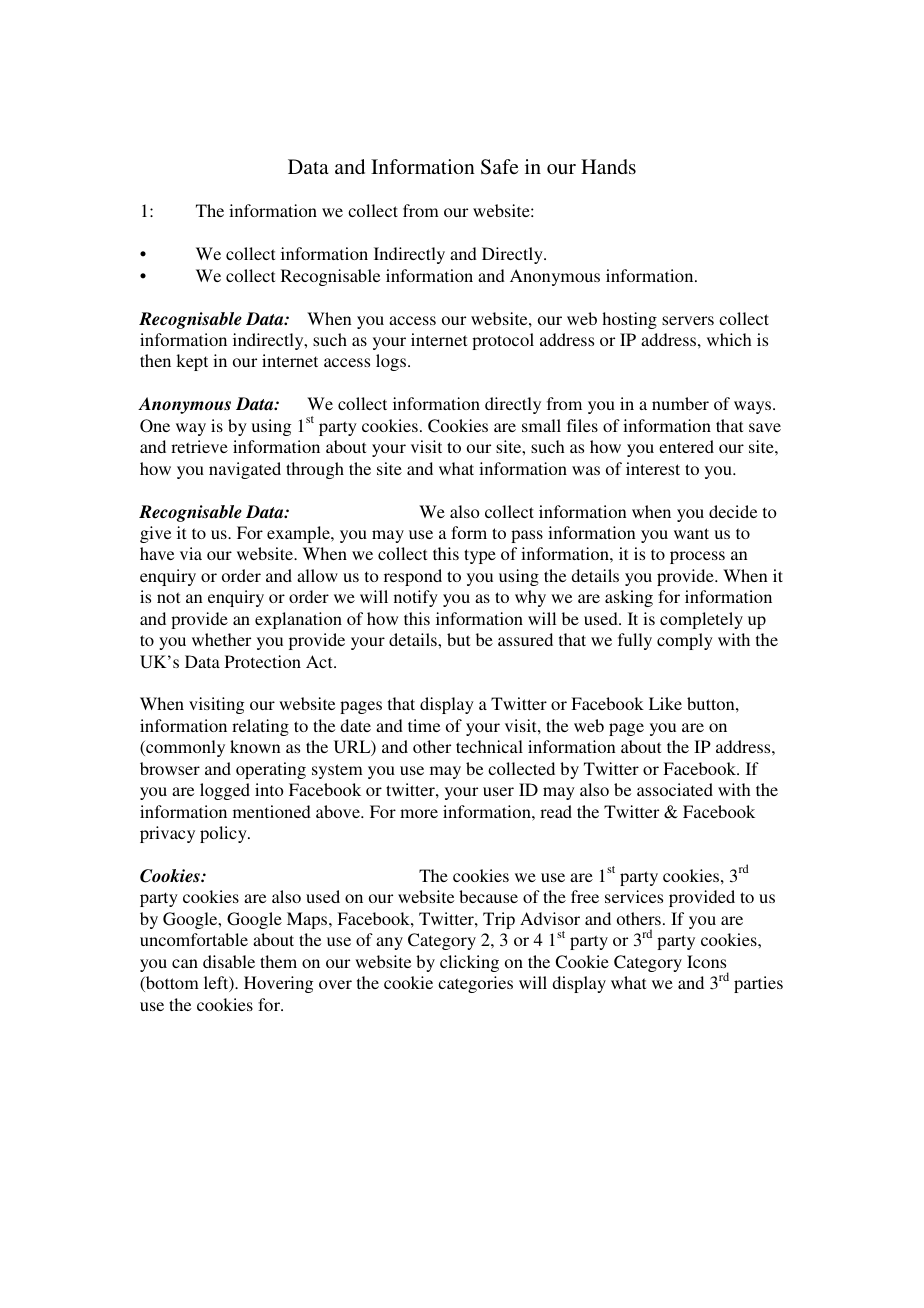 The height and width of the page is (1308, 924). I want to click on kept, so click(192, 362).
